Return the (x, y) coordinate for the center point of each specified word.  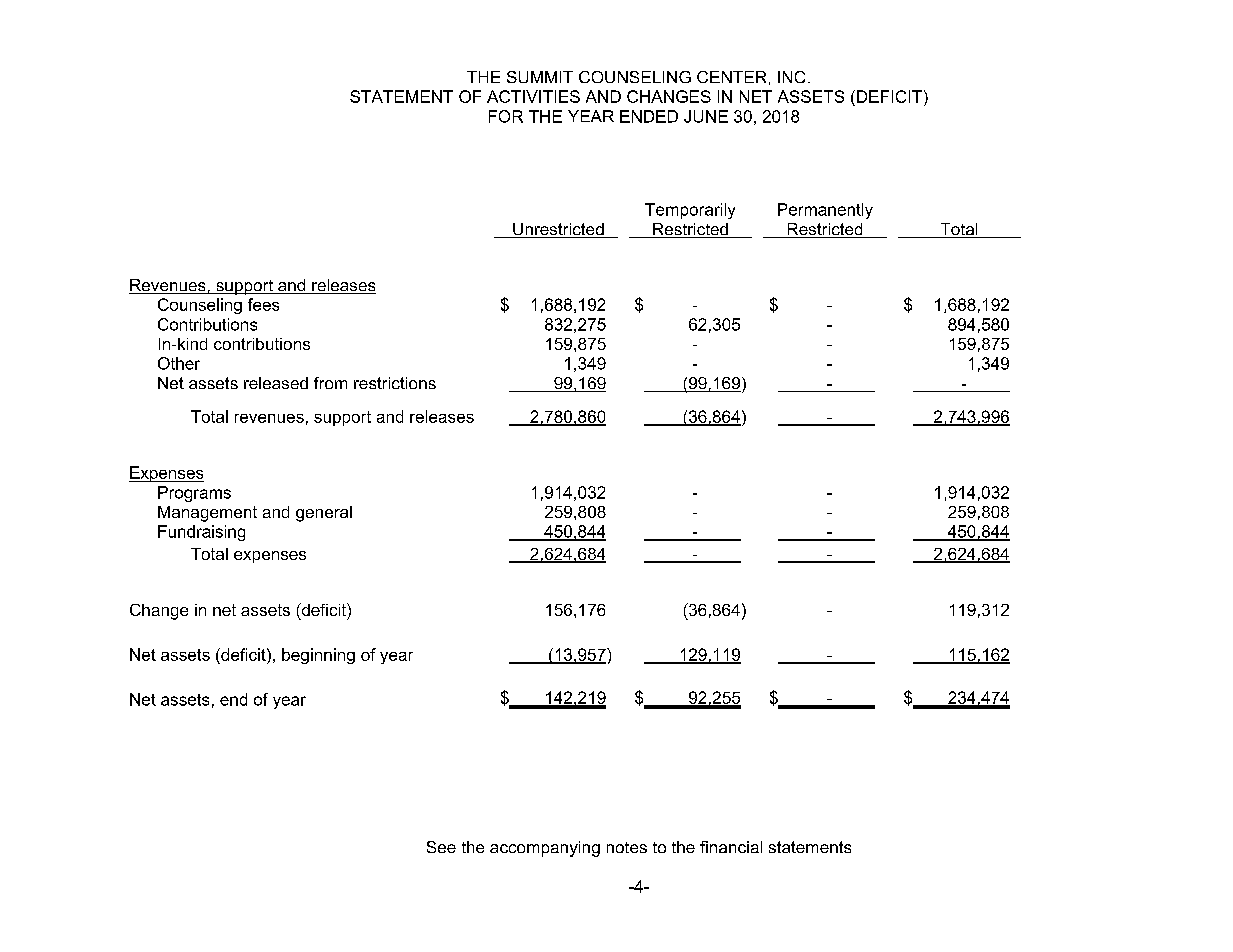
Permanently (825, 211)
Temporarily (690, 211)
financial (731, 847)
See (441, 847)
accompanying (545, 849)
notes (627, 847)
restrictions (395, 383)
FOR (506, 116)
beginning (318, 656)
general (324, 514)
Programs (194, 494)
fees (263, 304)
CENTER (731, 77)
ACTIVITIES (533, 96)
